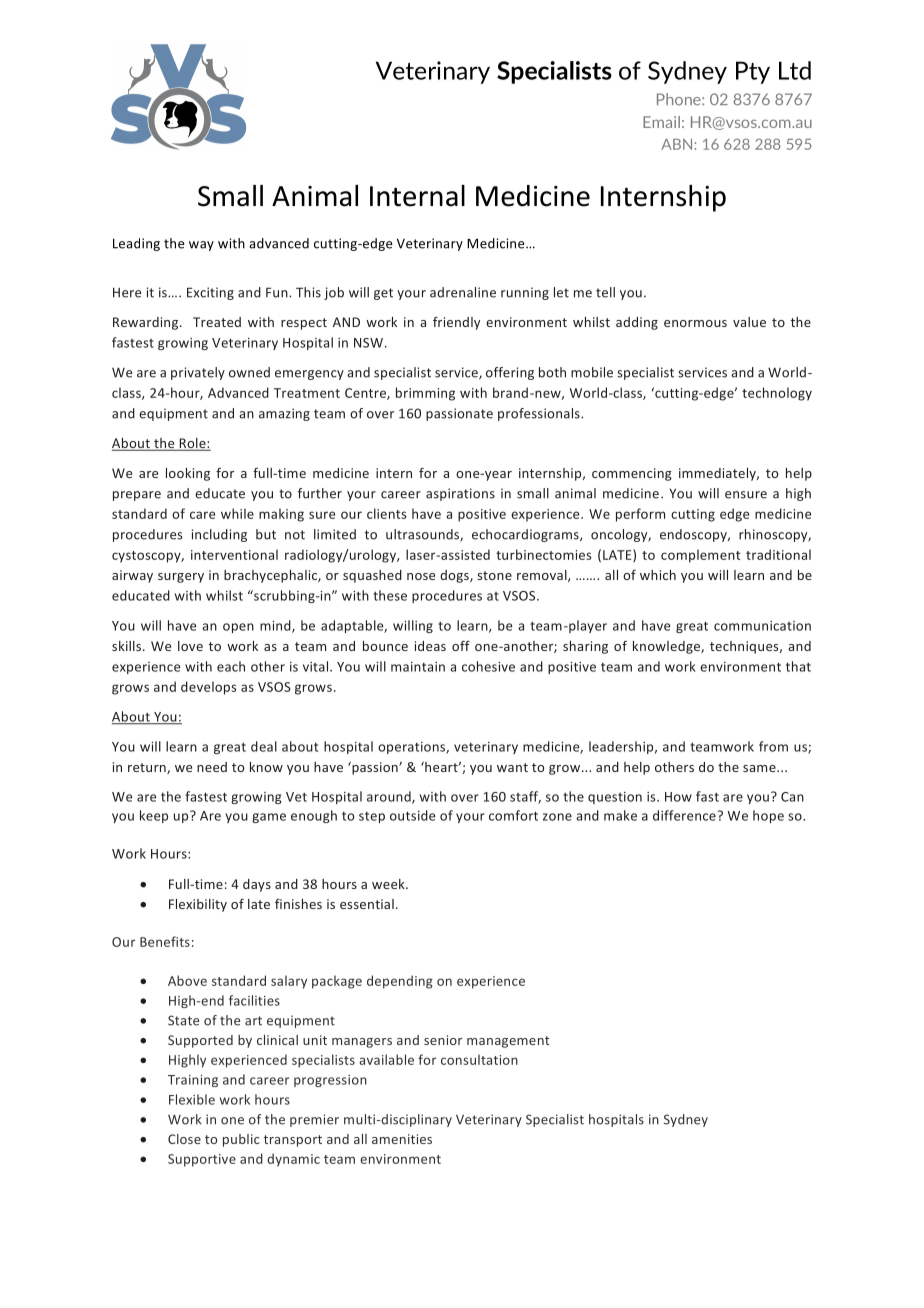  What do you see at coordinates (188, 474) in the screenshot?
I see `looking` at bounding box center [188, 474].
